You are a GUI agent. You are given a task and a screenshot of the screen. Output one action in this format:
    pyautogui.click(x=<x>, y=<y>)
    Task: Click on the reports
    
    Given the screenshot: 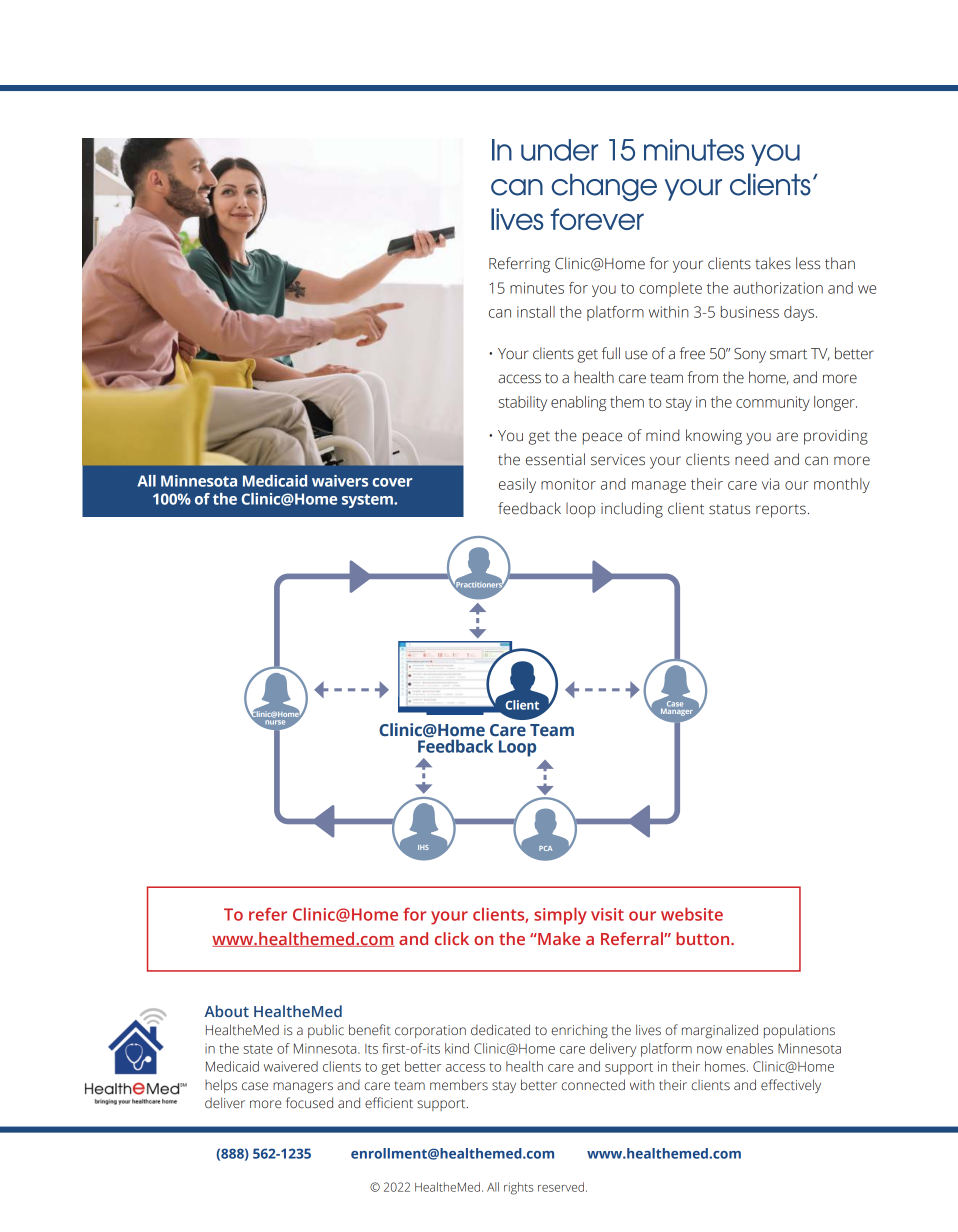 What is the action you would take?
    pyautogui.click(x=781, y=511)
